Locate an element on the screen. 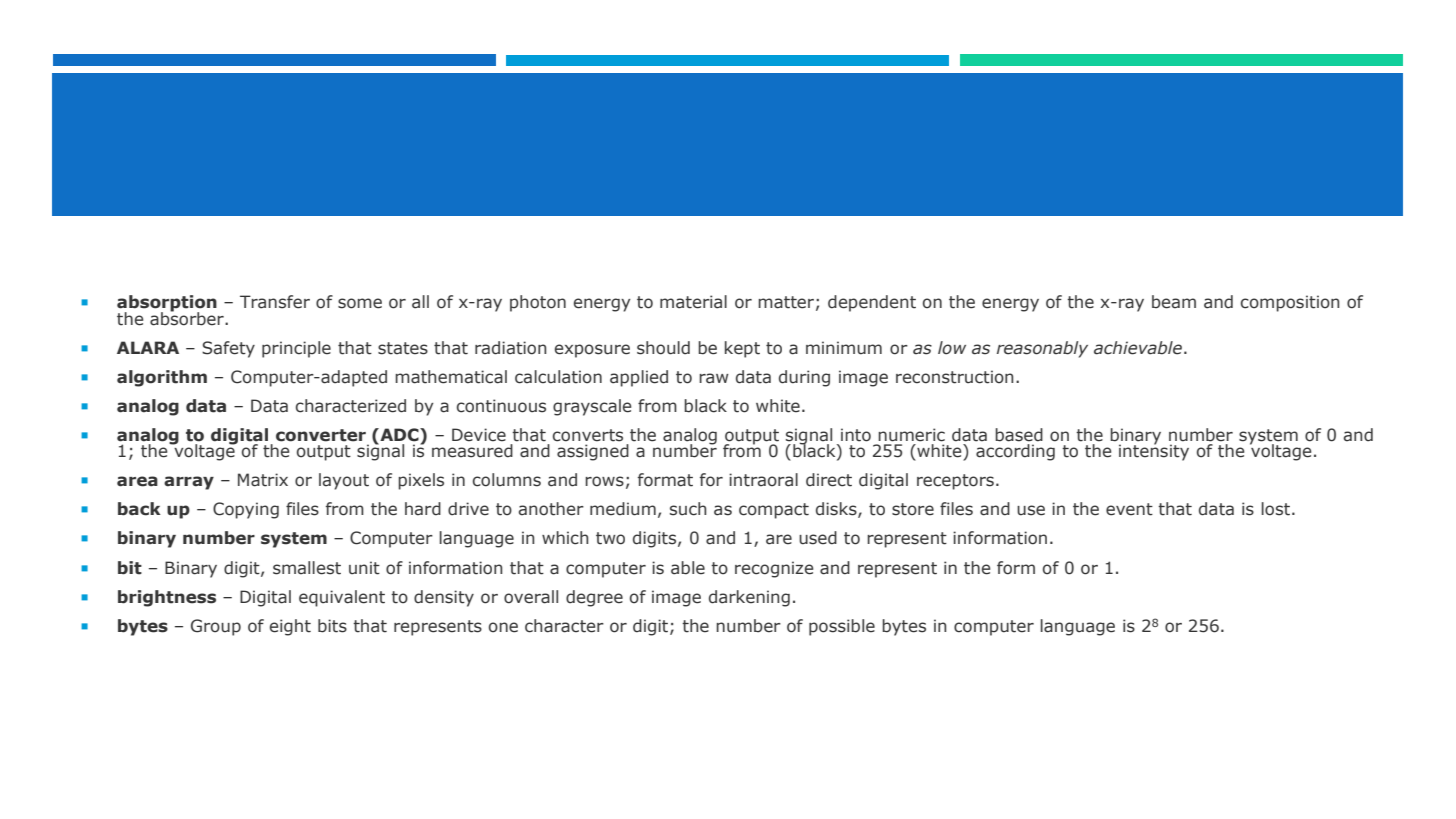 This screenshot has width=1456, height=819. event is located at coordinates (1129, 509).
